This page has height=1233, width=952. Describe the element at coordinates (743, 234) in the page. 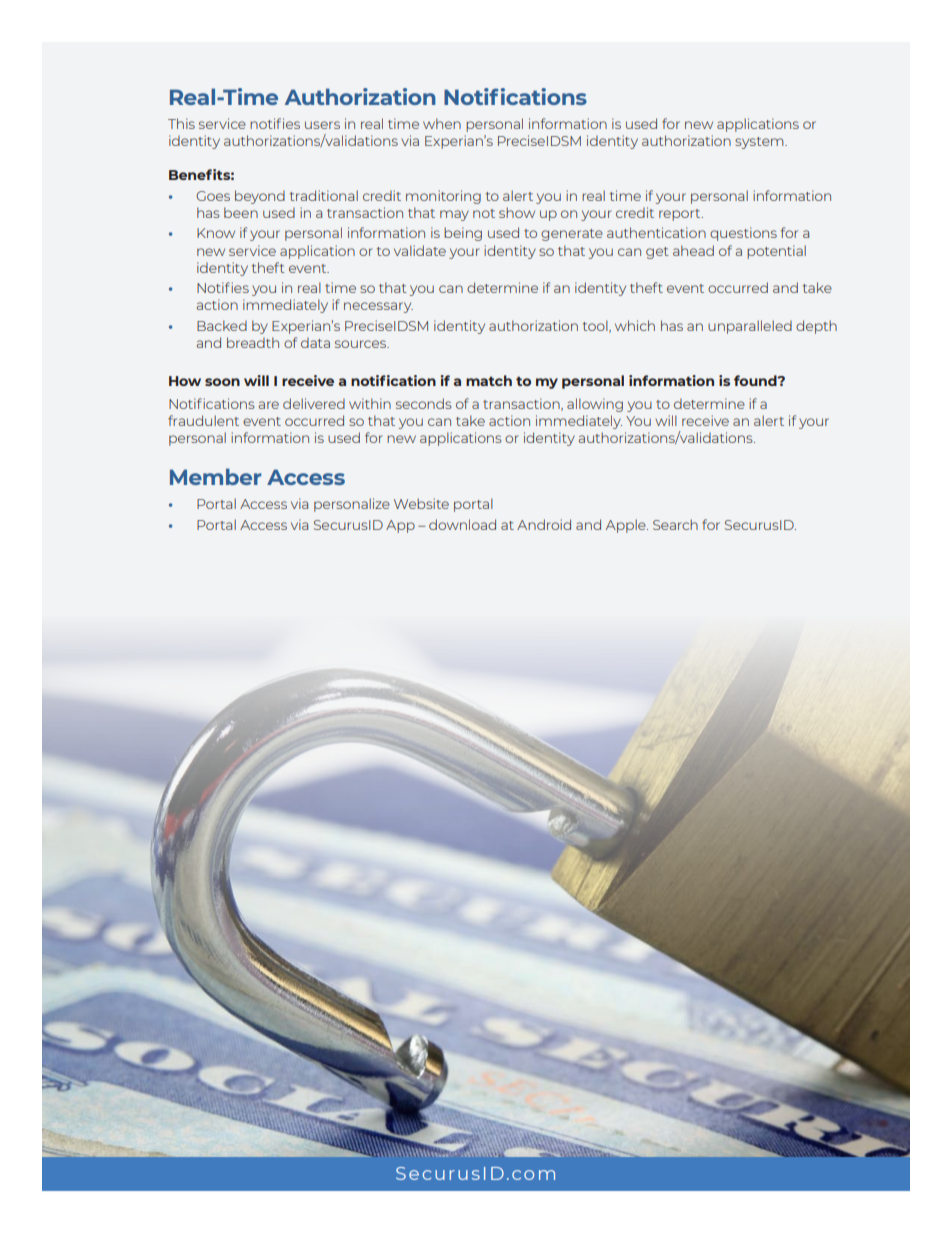

I see `questions` at that location.
